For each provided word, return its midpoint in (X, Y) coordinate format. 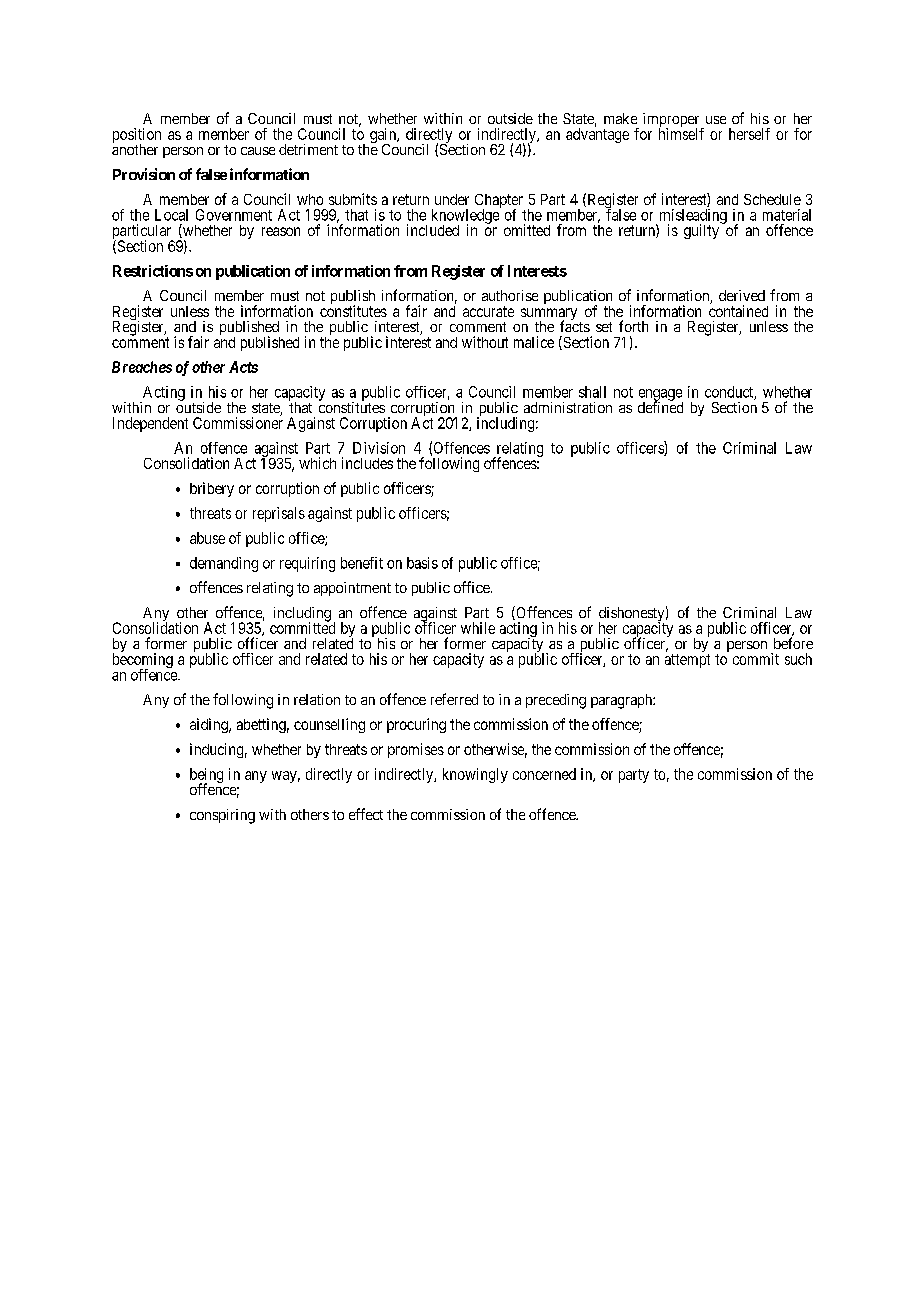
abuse (207, 538)
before (793, 643)
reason (281, 231)
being (206, 777)
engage (661, 396)
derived (742, 295)
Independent (150, 424)
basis (422, 563)
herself (749, 134)
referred (454, 699)
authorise (510, 295)
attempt (687, 661)
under (452, 199)
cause (258, 151)
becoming (143, 662)
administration (568, 407)
